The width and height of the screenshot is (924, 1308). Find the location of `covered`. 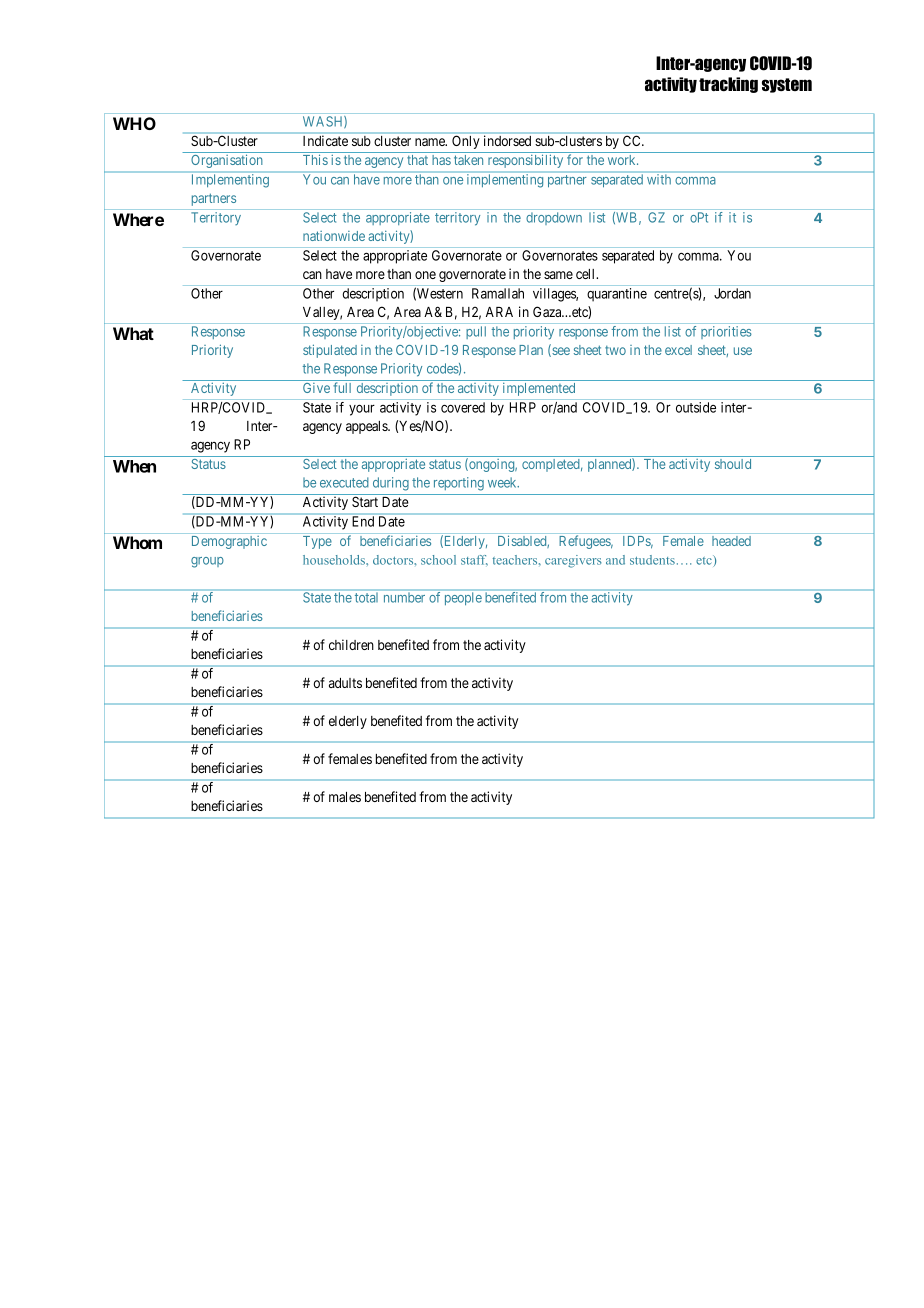

covered is located at coordinates (463, 407).
